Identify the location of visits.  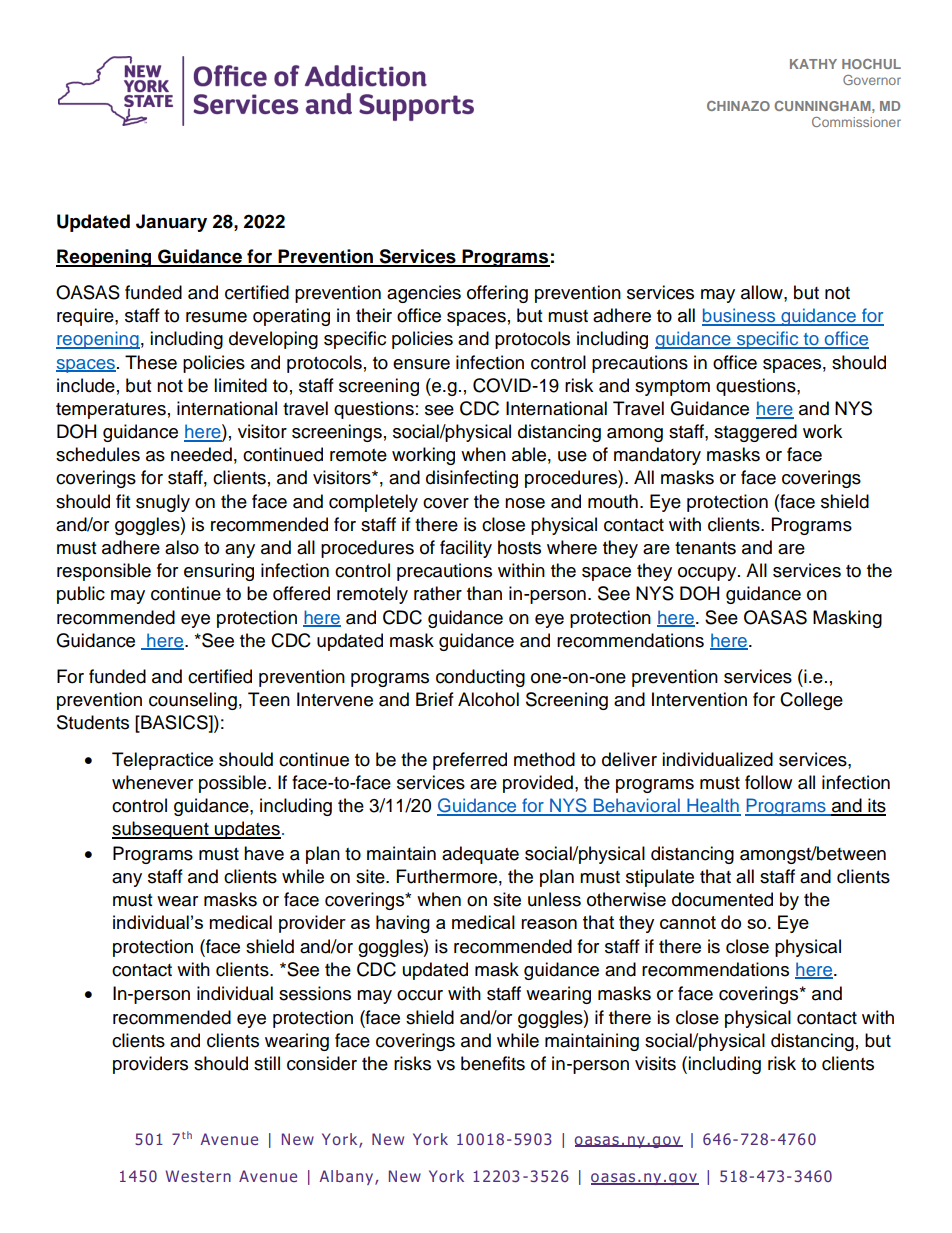
(655, 1063).
